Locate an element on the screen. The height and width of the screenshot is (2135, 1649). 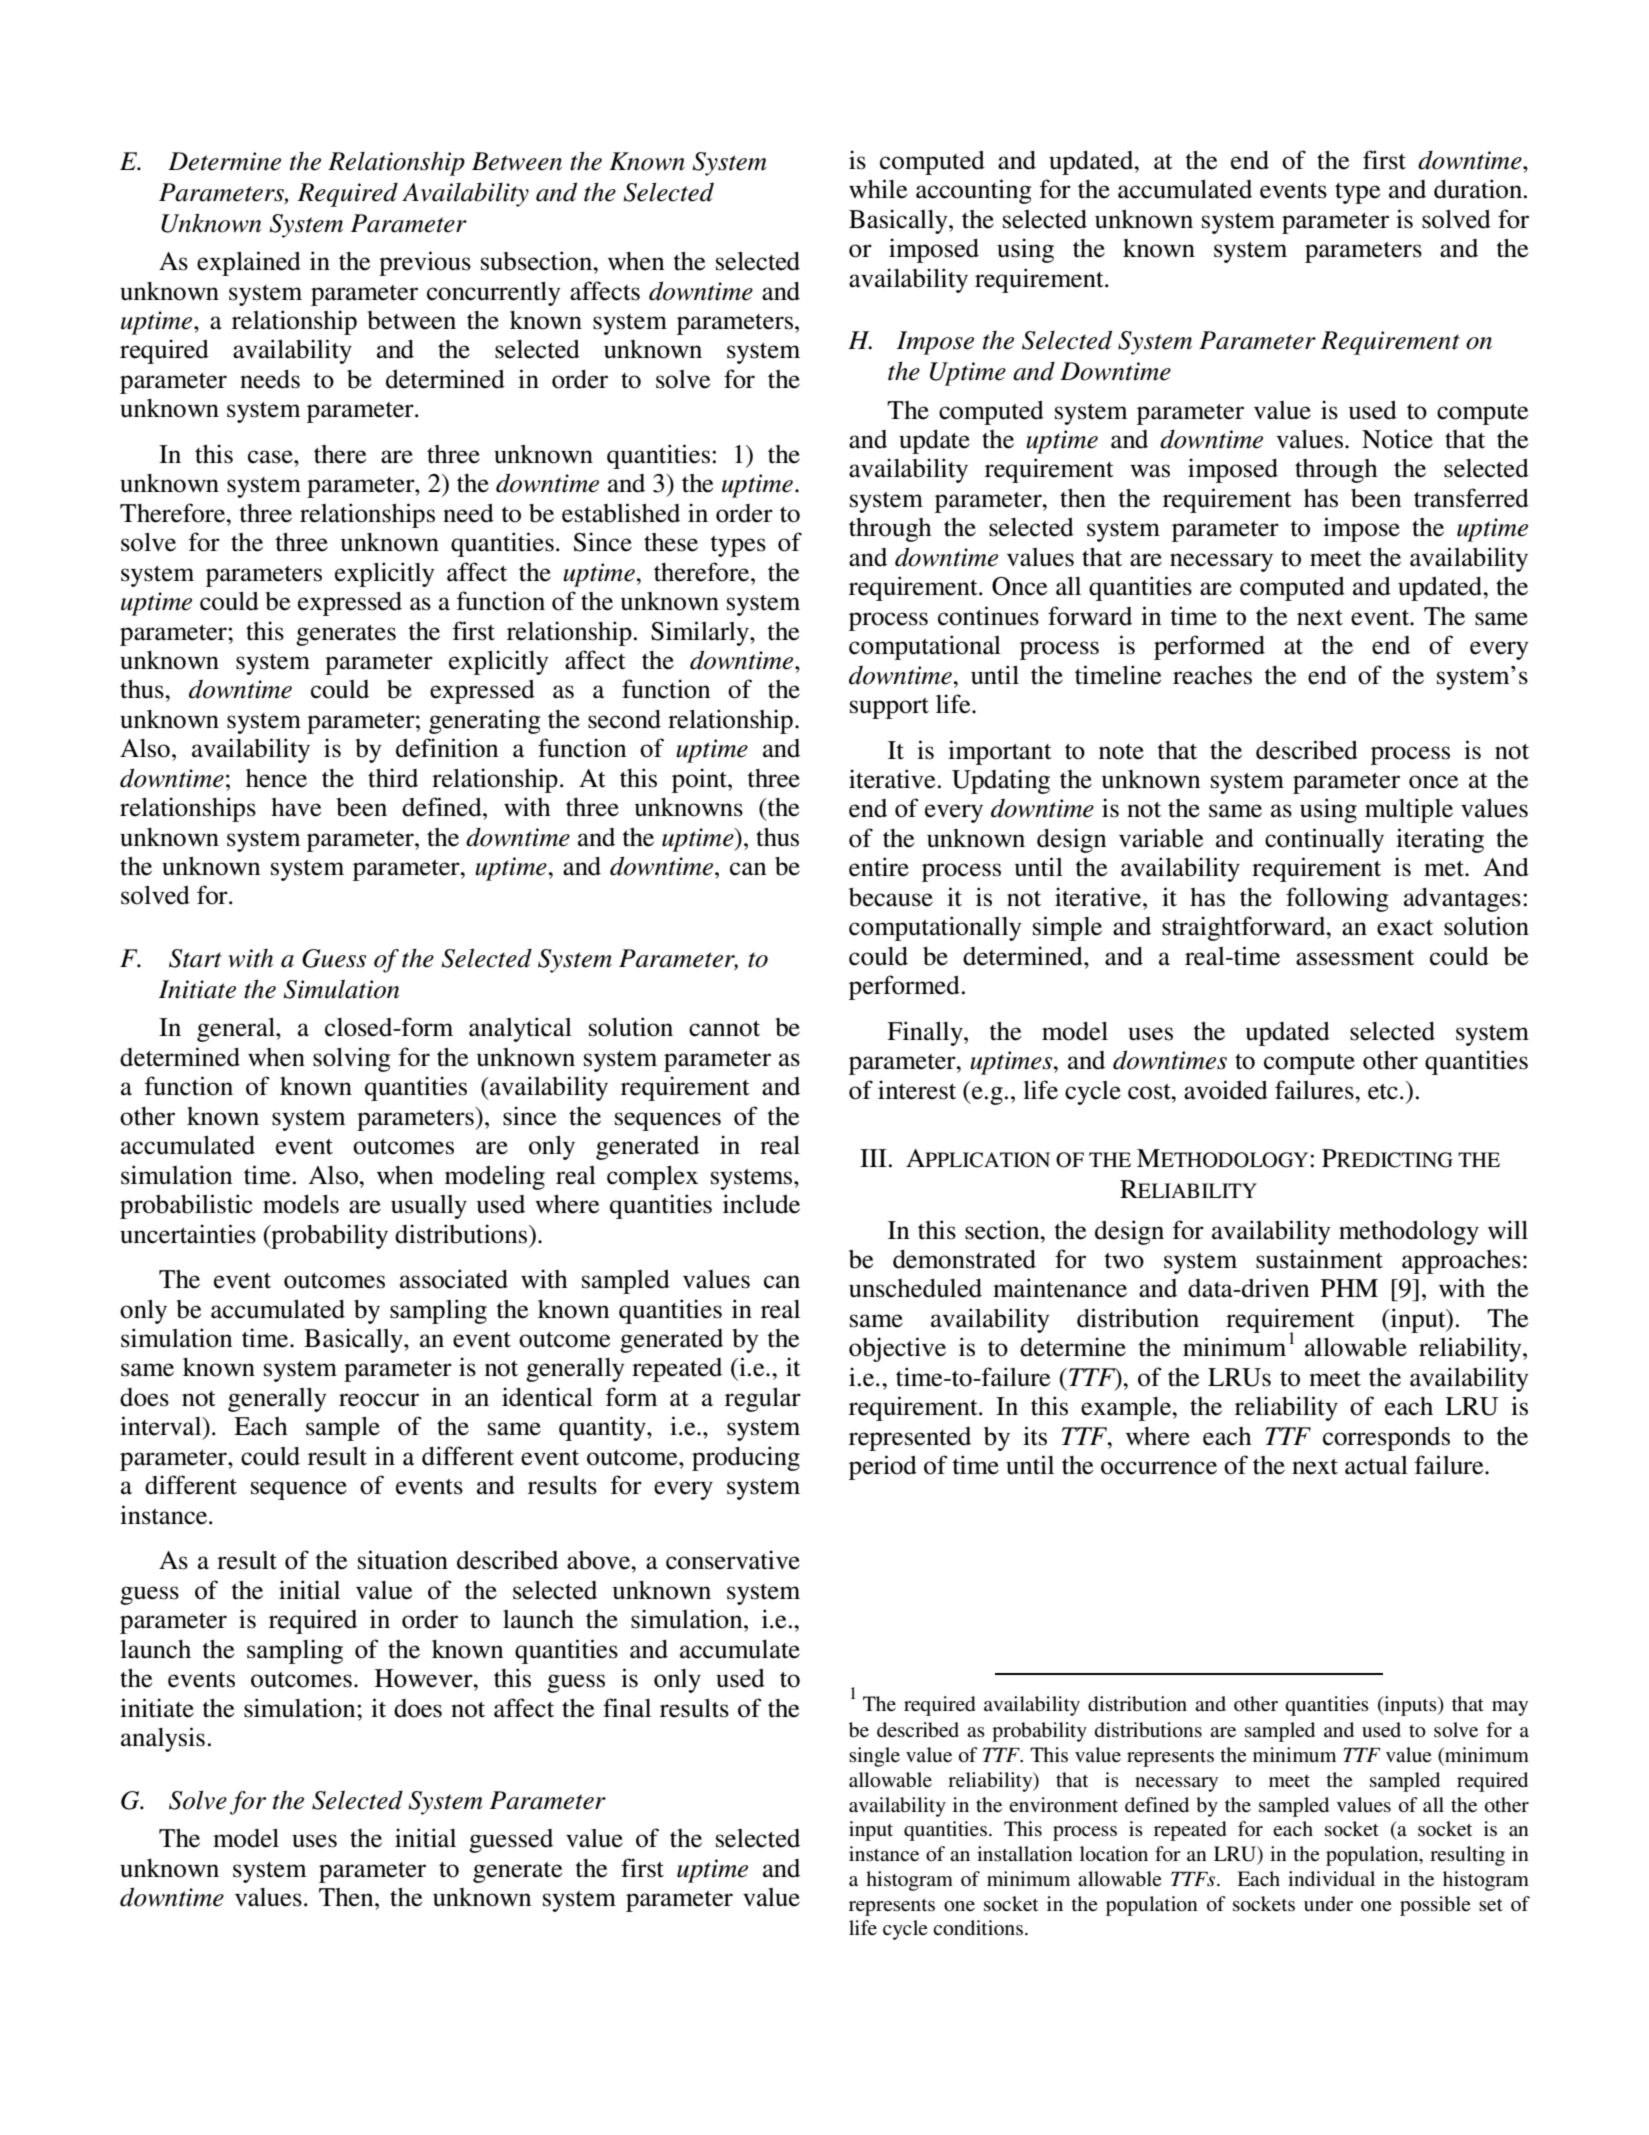
analysis is located at coordinates (163, 1739).
